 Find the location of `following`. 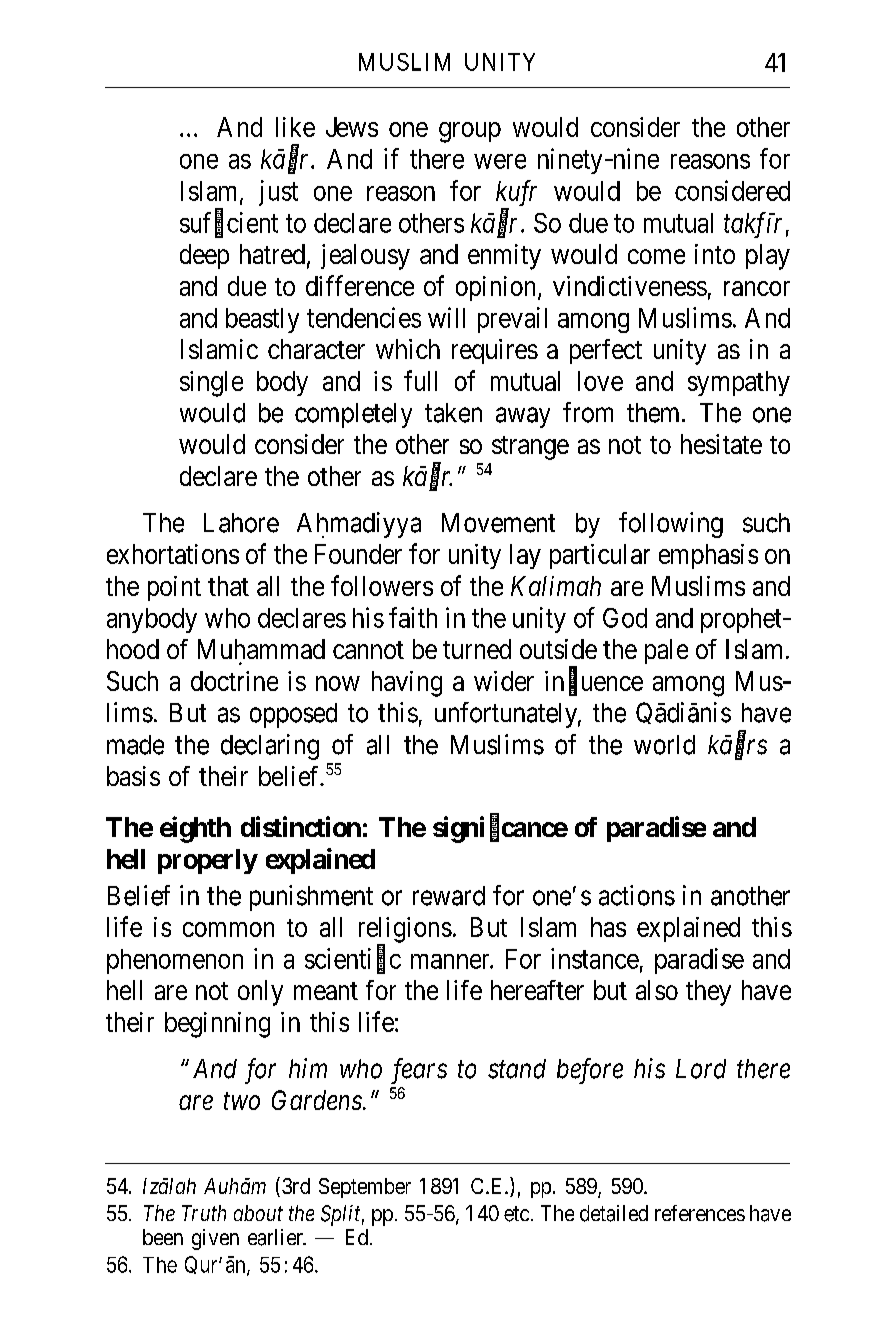

following is located at coordinates (671, 525).
